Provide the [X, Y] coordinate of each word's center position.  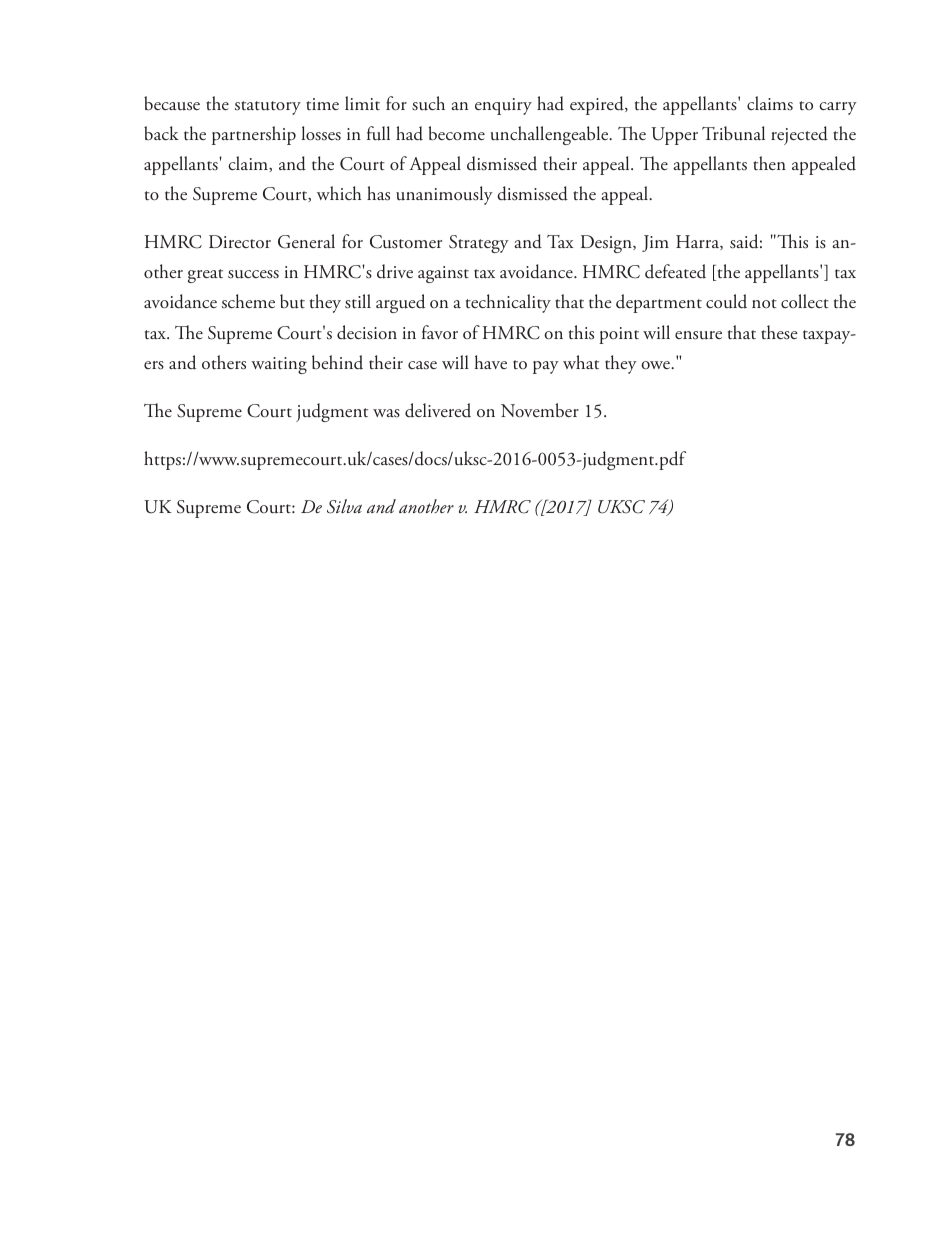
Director [240, 241]
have [490, 362]
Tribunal [733, 133]
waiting [279, 365]
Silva [344, 506]
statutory [268, 108]
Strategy [479, 244]
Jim [655, 243]
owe [656, 365]
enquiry [503, 106]
